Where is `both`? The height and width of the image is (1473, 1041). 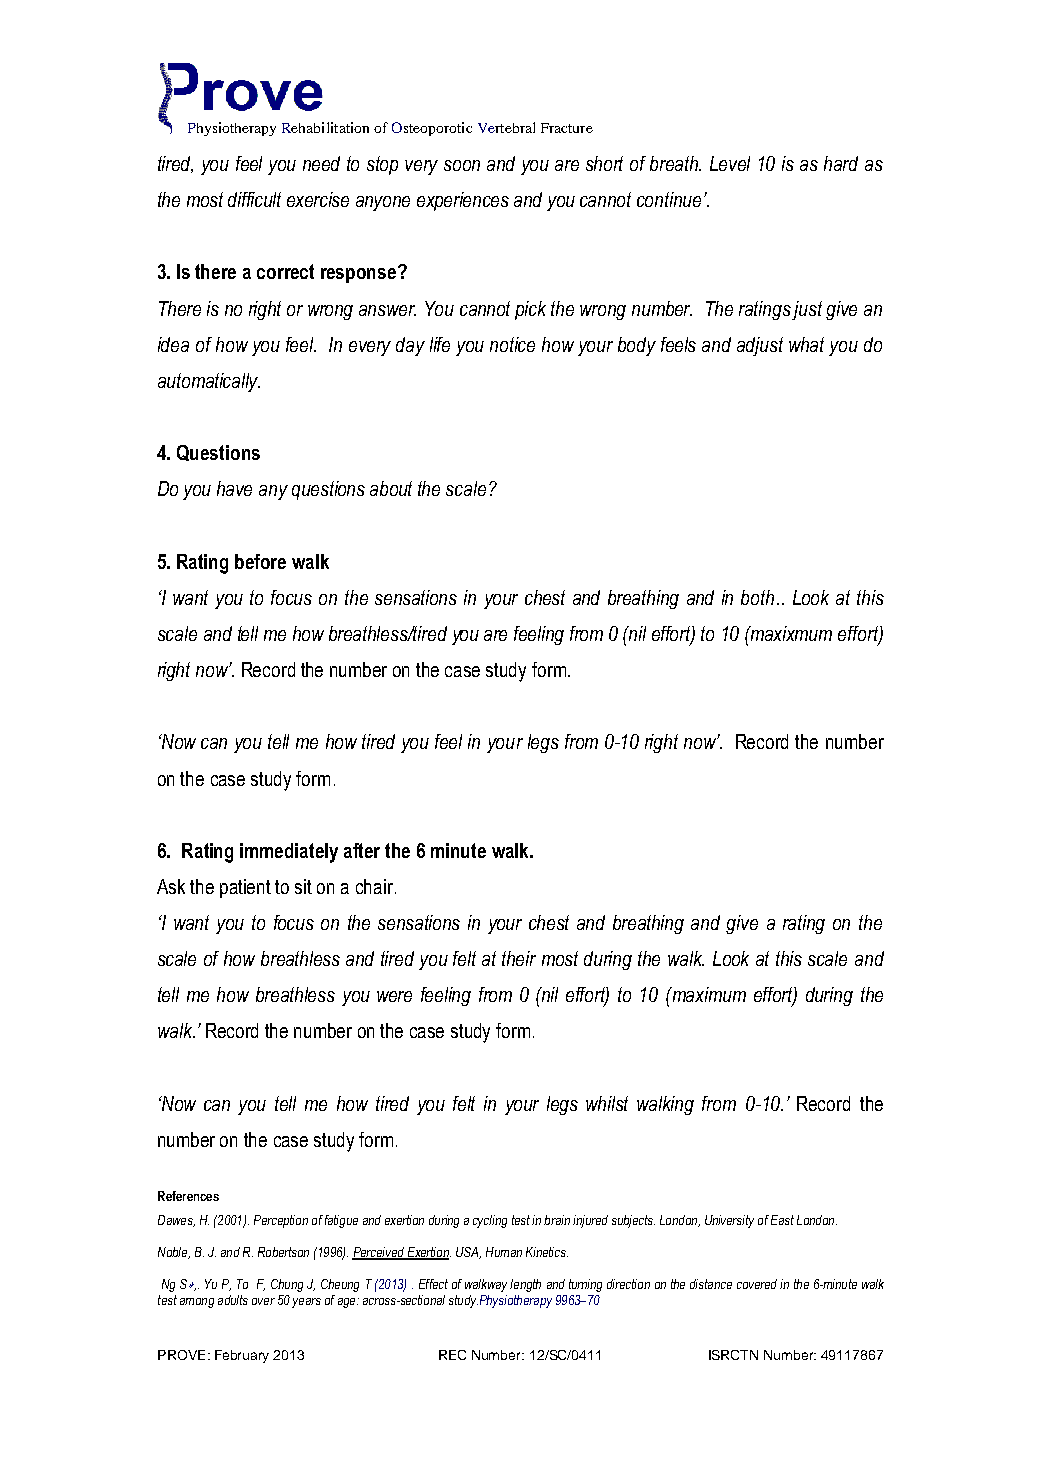 both is located at coordinates (757, 597).
